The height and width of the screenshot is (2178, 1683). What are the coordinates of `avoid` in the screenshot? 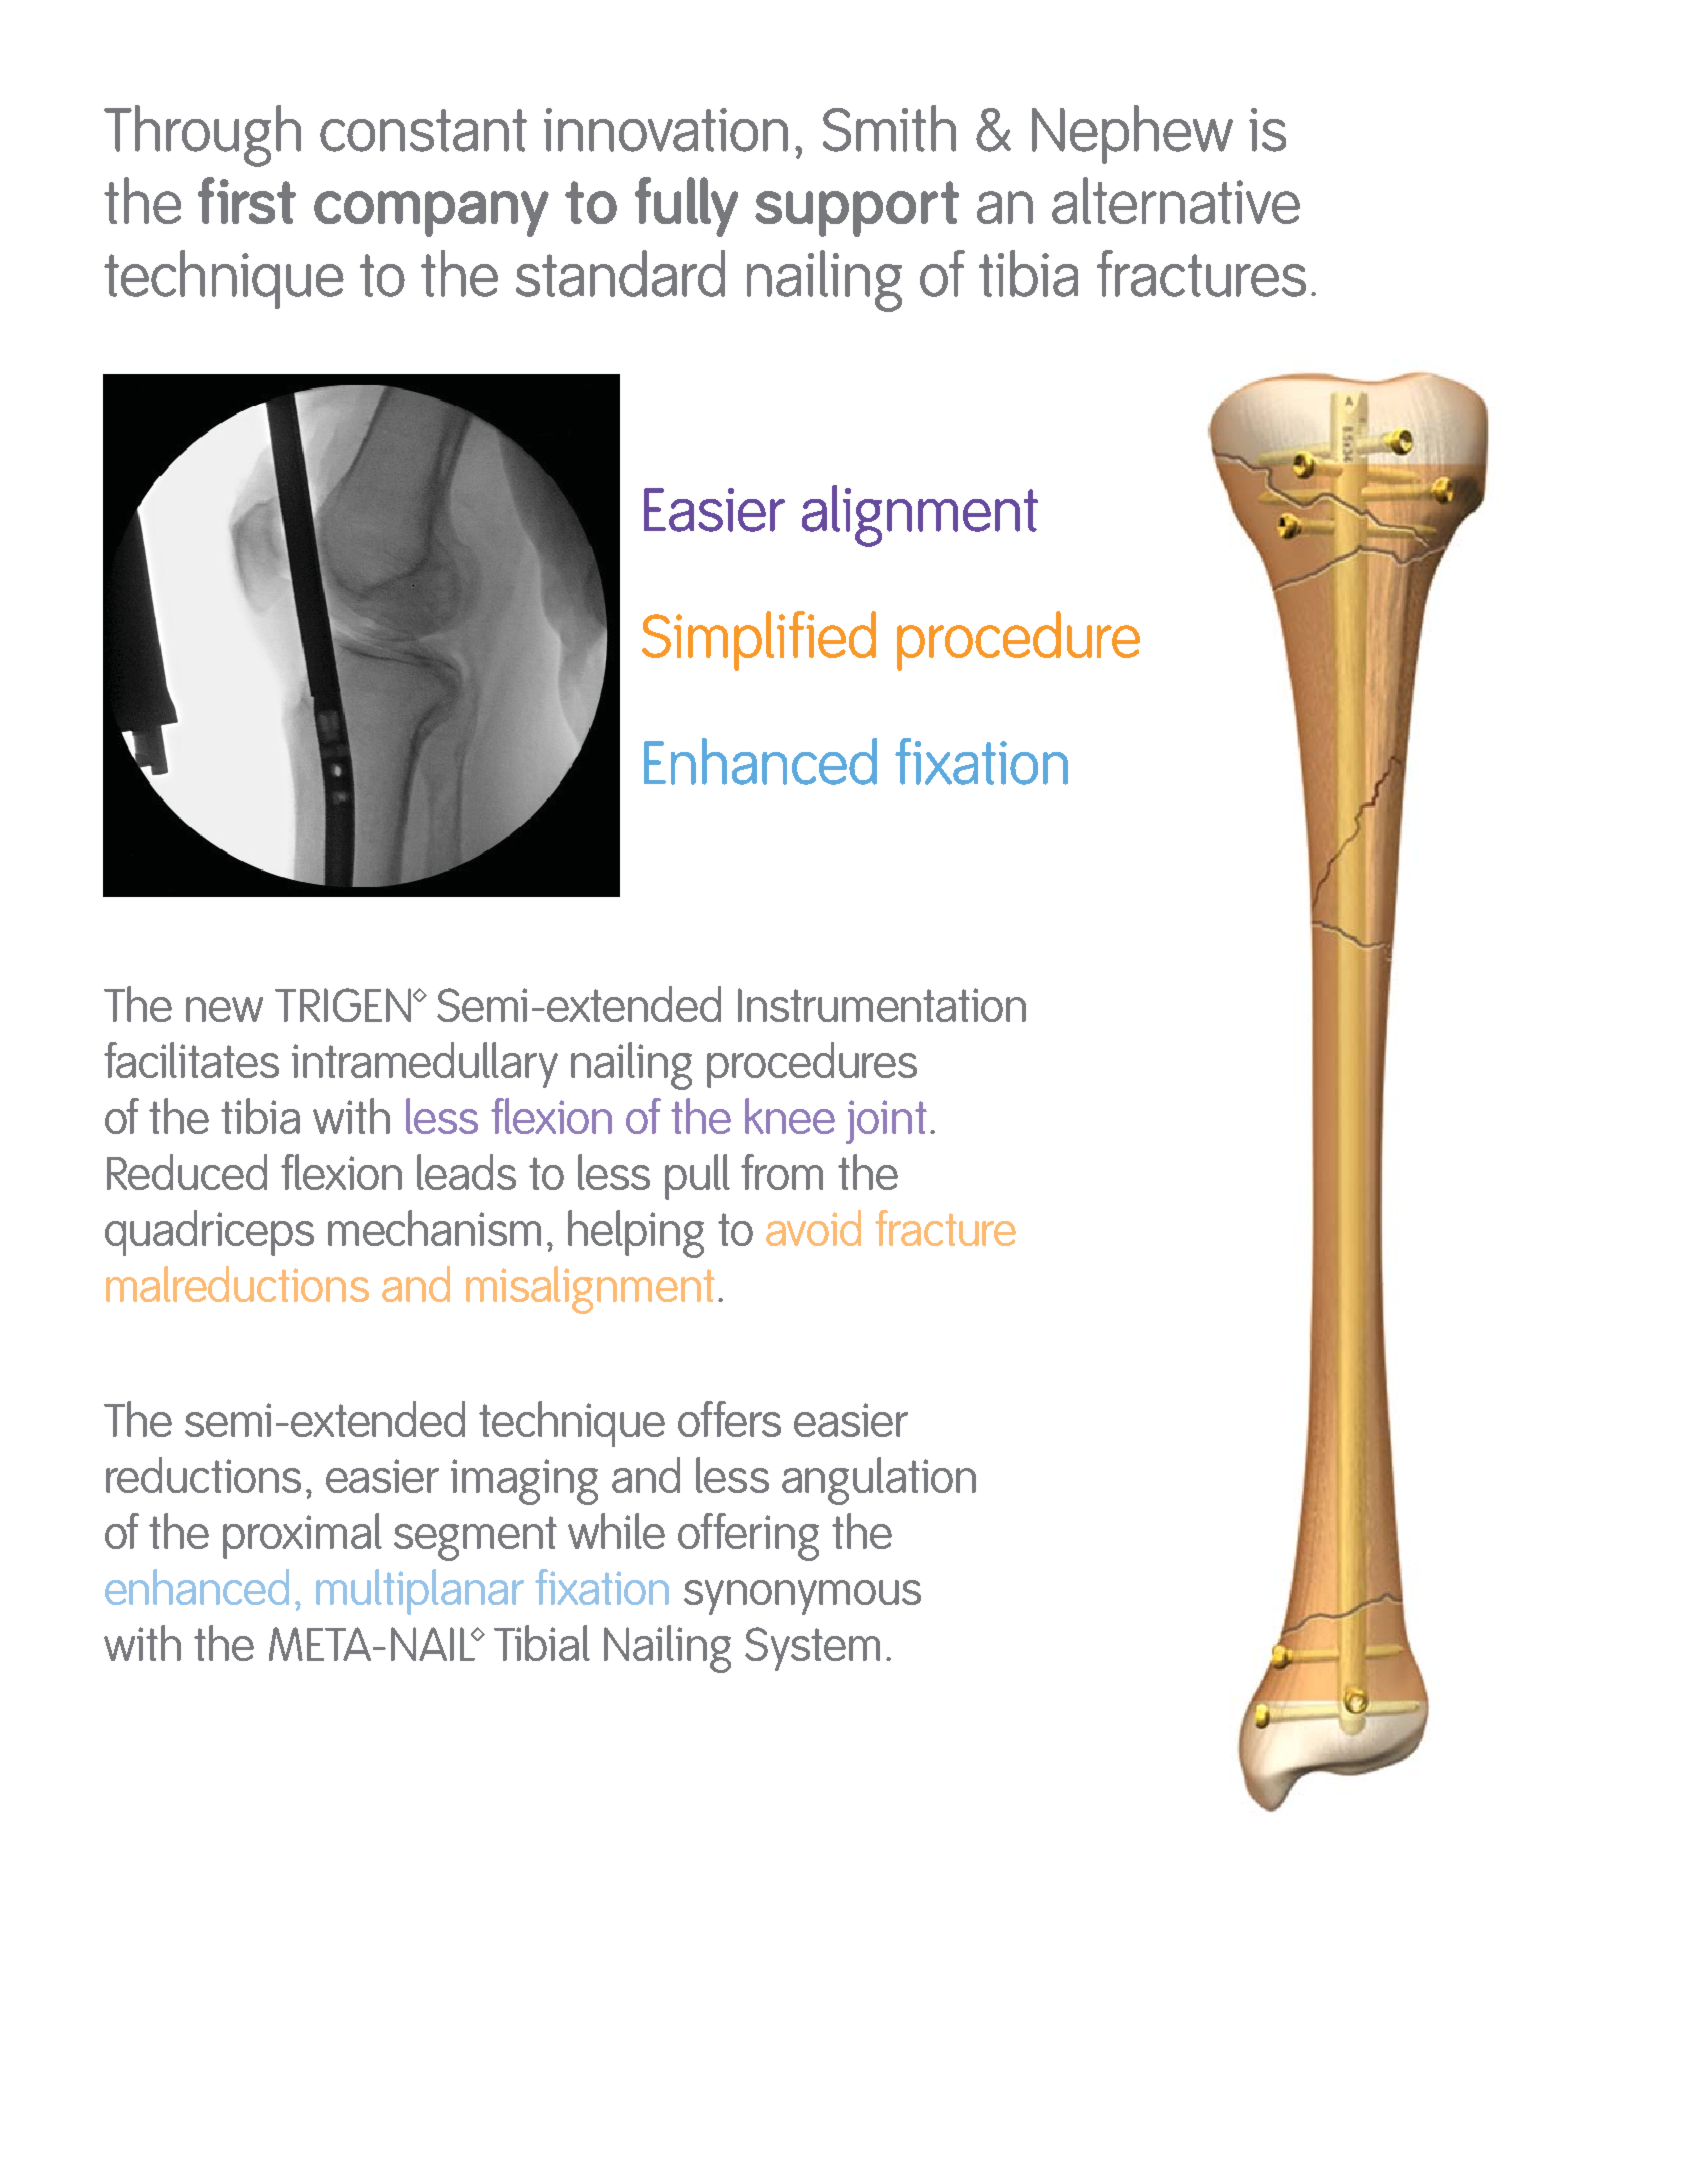 It's located at (813, 1228).
